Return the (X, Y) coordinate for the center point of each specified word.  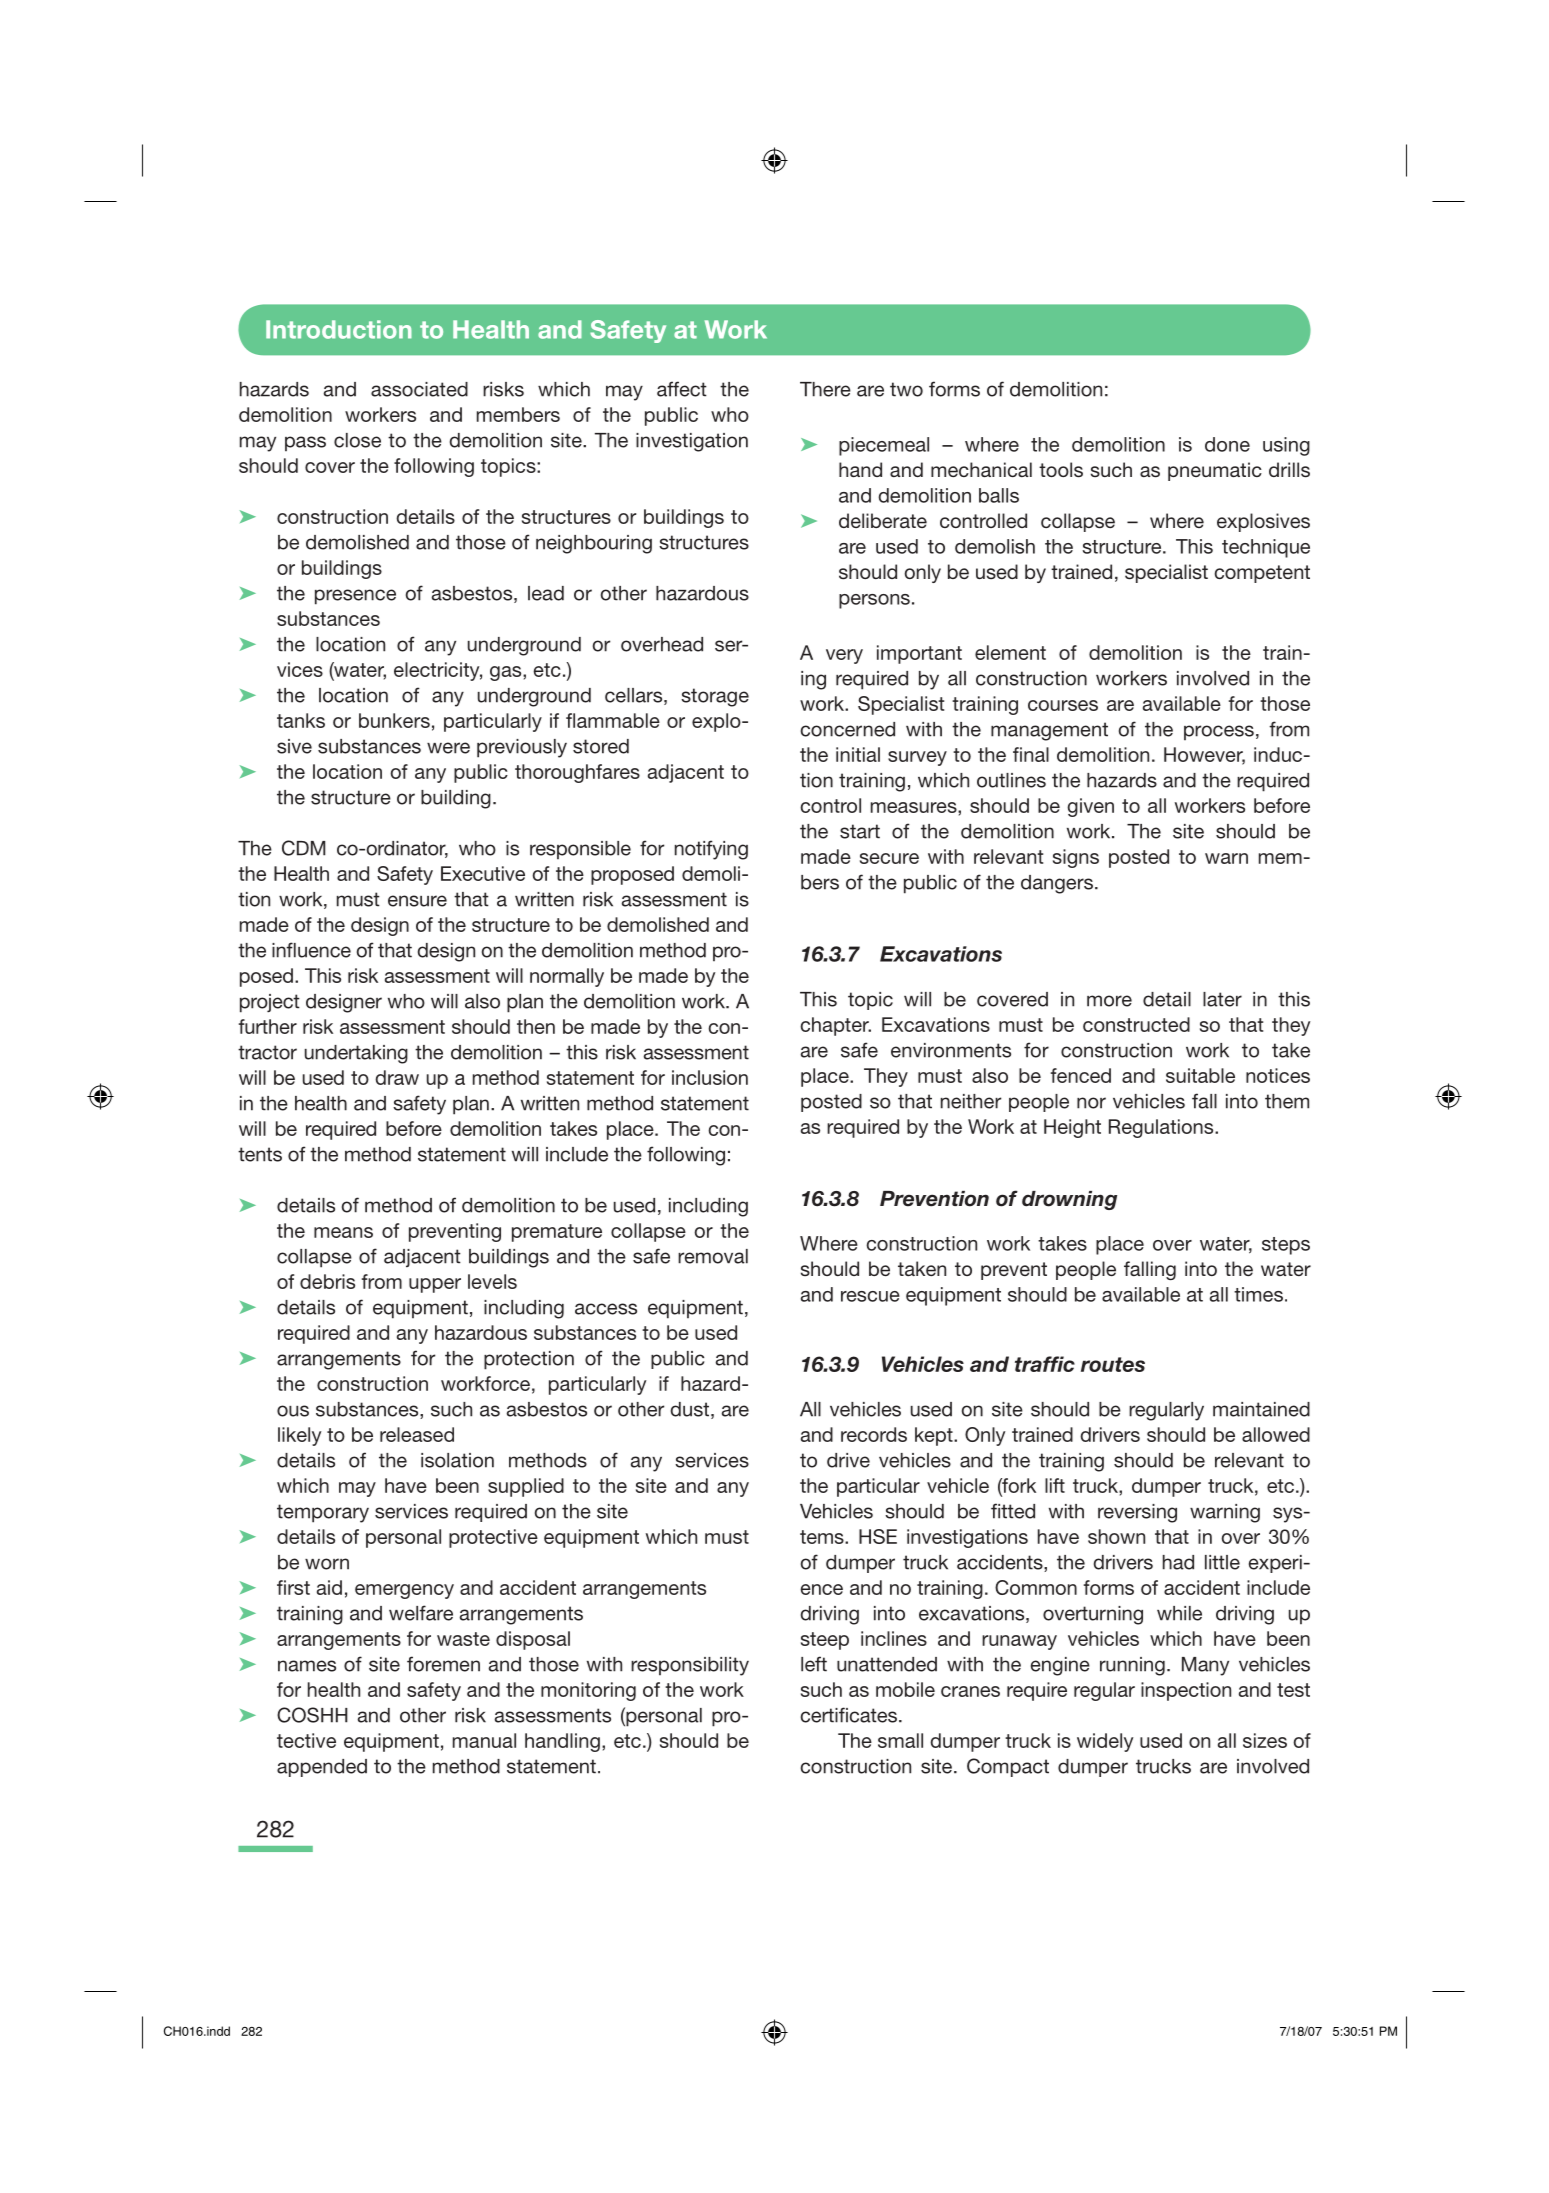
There (825, 389)
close (357, 440)
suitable (1200, 1075)
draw (397, 1077)
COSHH (312, 1715)
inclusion (710, 1077)
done (1227, 444)
